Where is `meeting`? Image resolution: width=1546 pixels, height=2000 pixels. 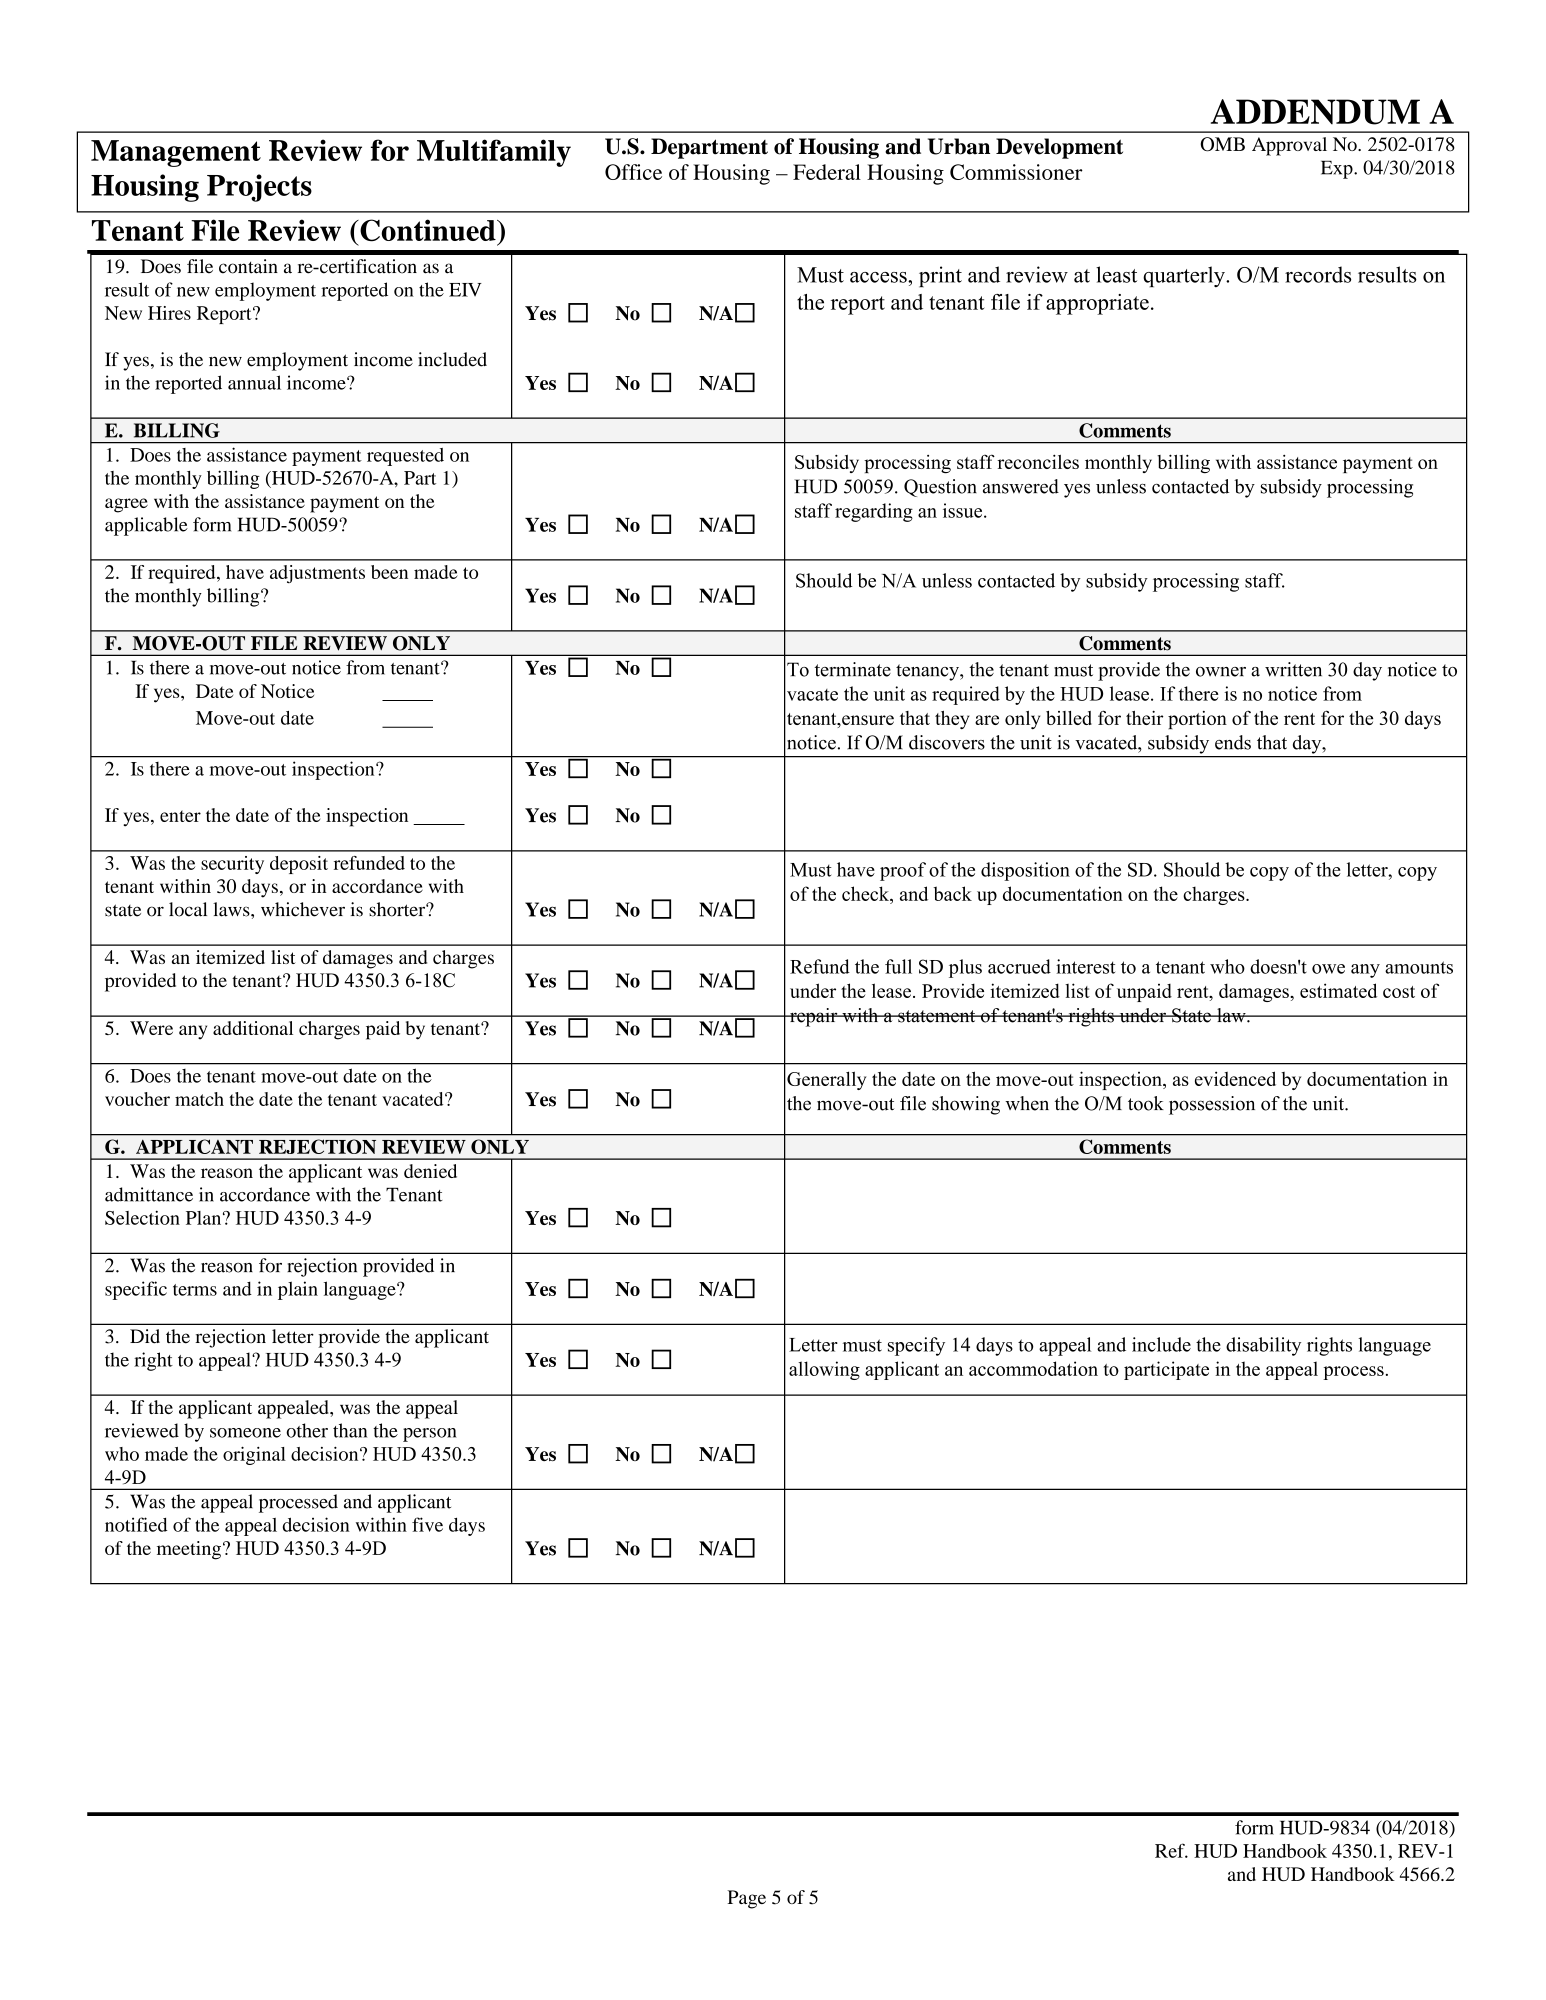 meeting is located at coordinates (189, 1550).
